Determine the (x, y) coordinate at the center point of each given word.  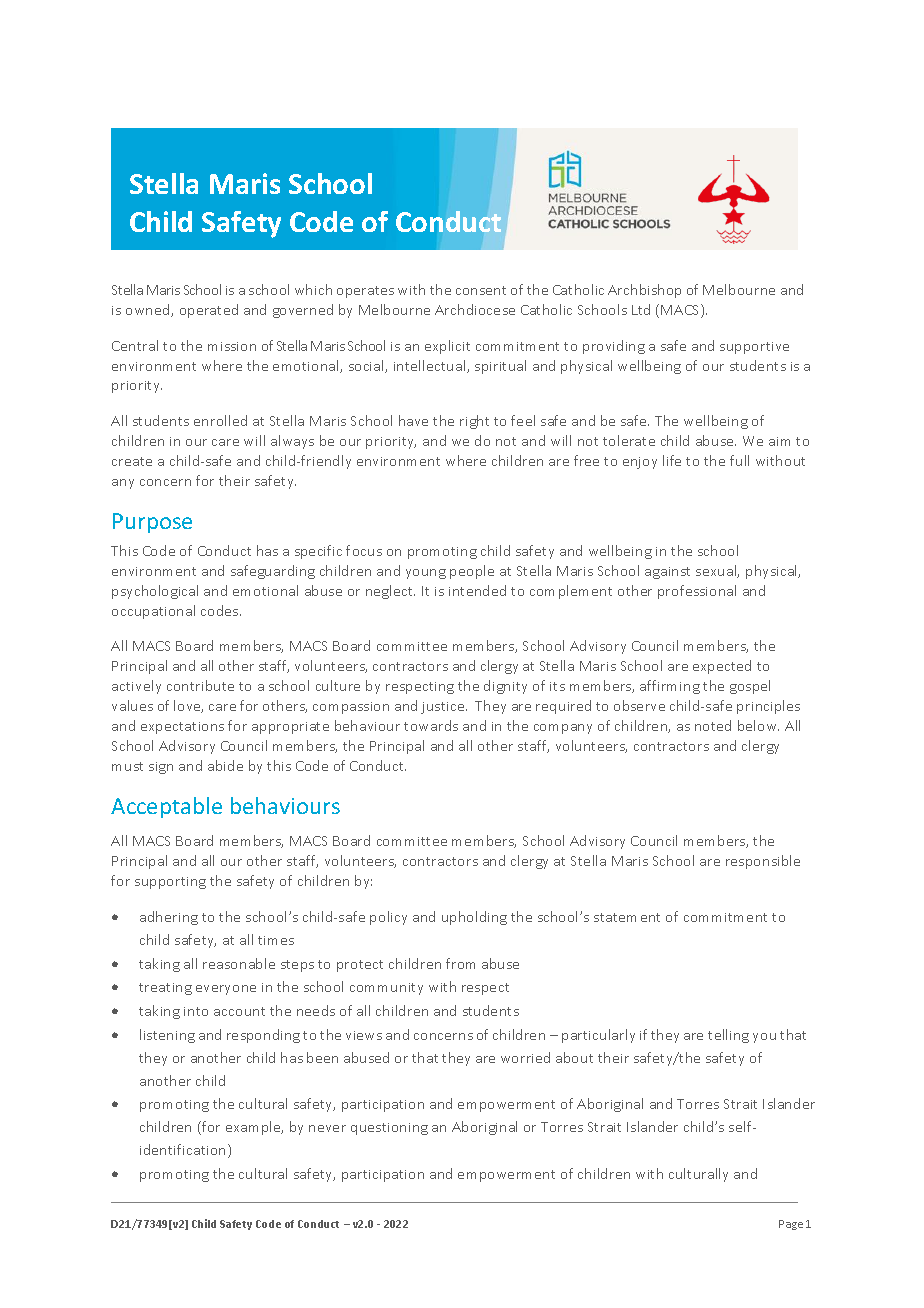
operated (209, 311)
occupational (153, 612)
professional (697, 592)
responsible (763, 862)
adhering (169, 918)
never (327, 1128)
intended (477, 590)
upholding (474, 918)
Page (791, 1225)
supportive (754, 348)
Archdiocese (475, 309)
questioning (389, 1129)
